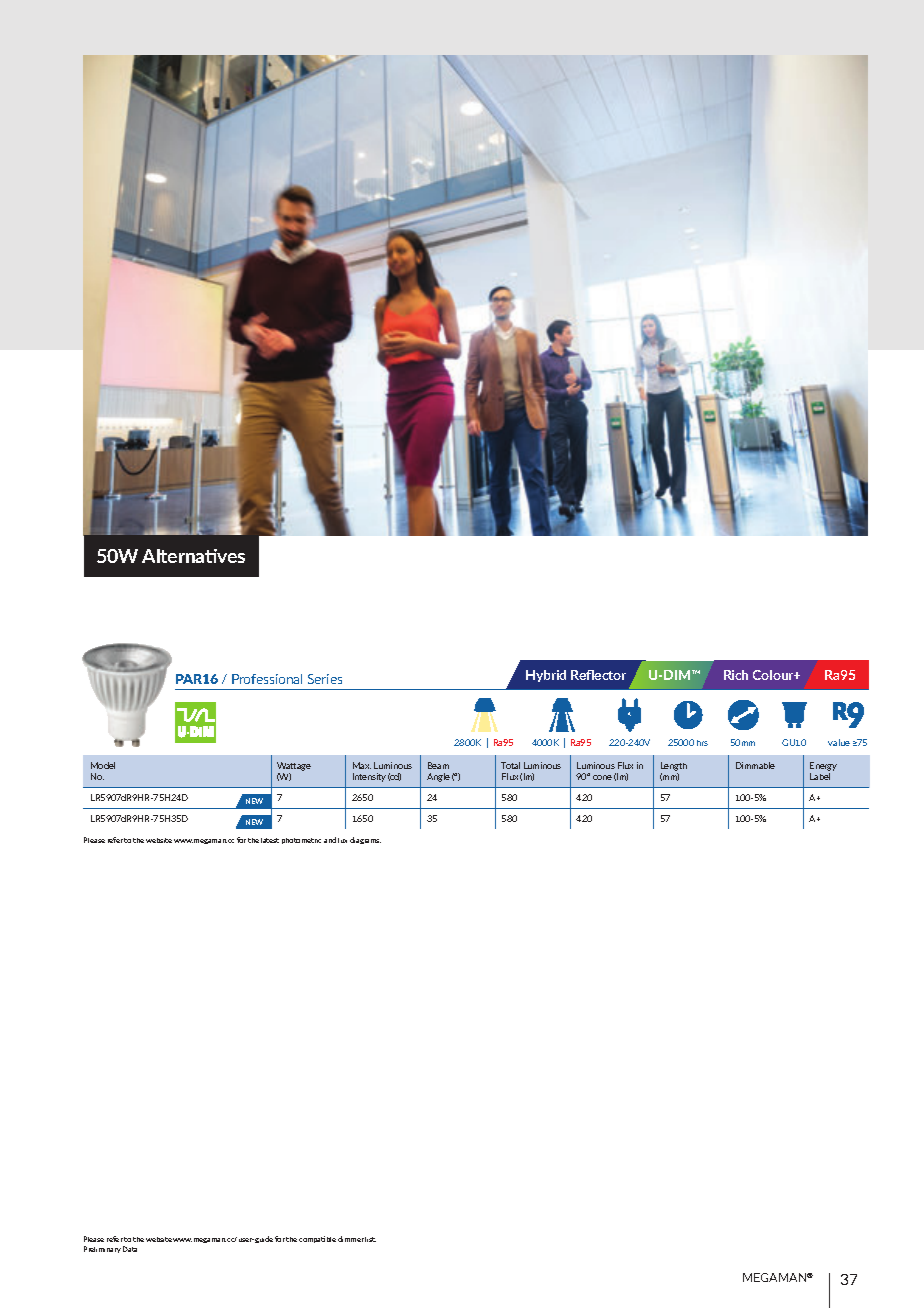 The image size is (924, 1308). Describe the element at coordinates (351, 1239) in the image. I see `dimmer` at that location.
